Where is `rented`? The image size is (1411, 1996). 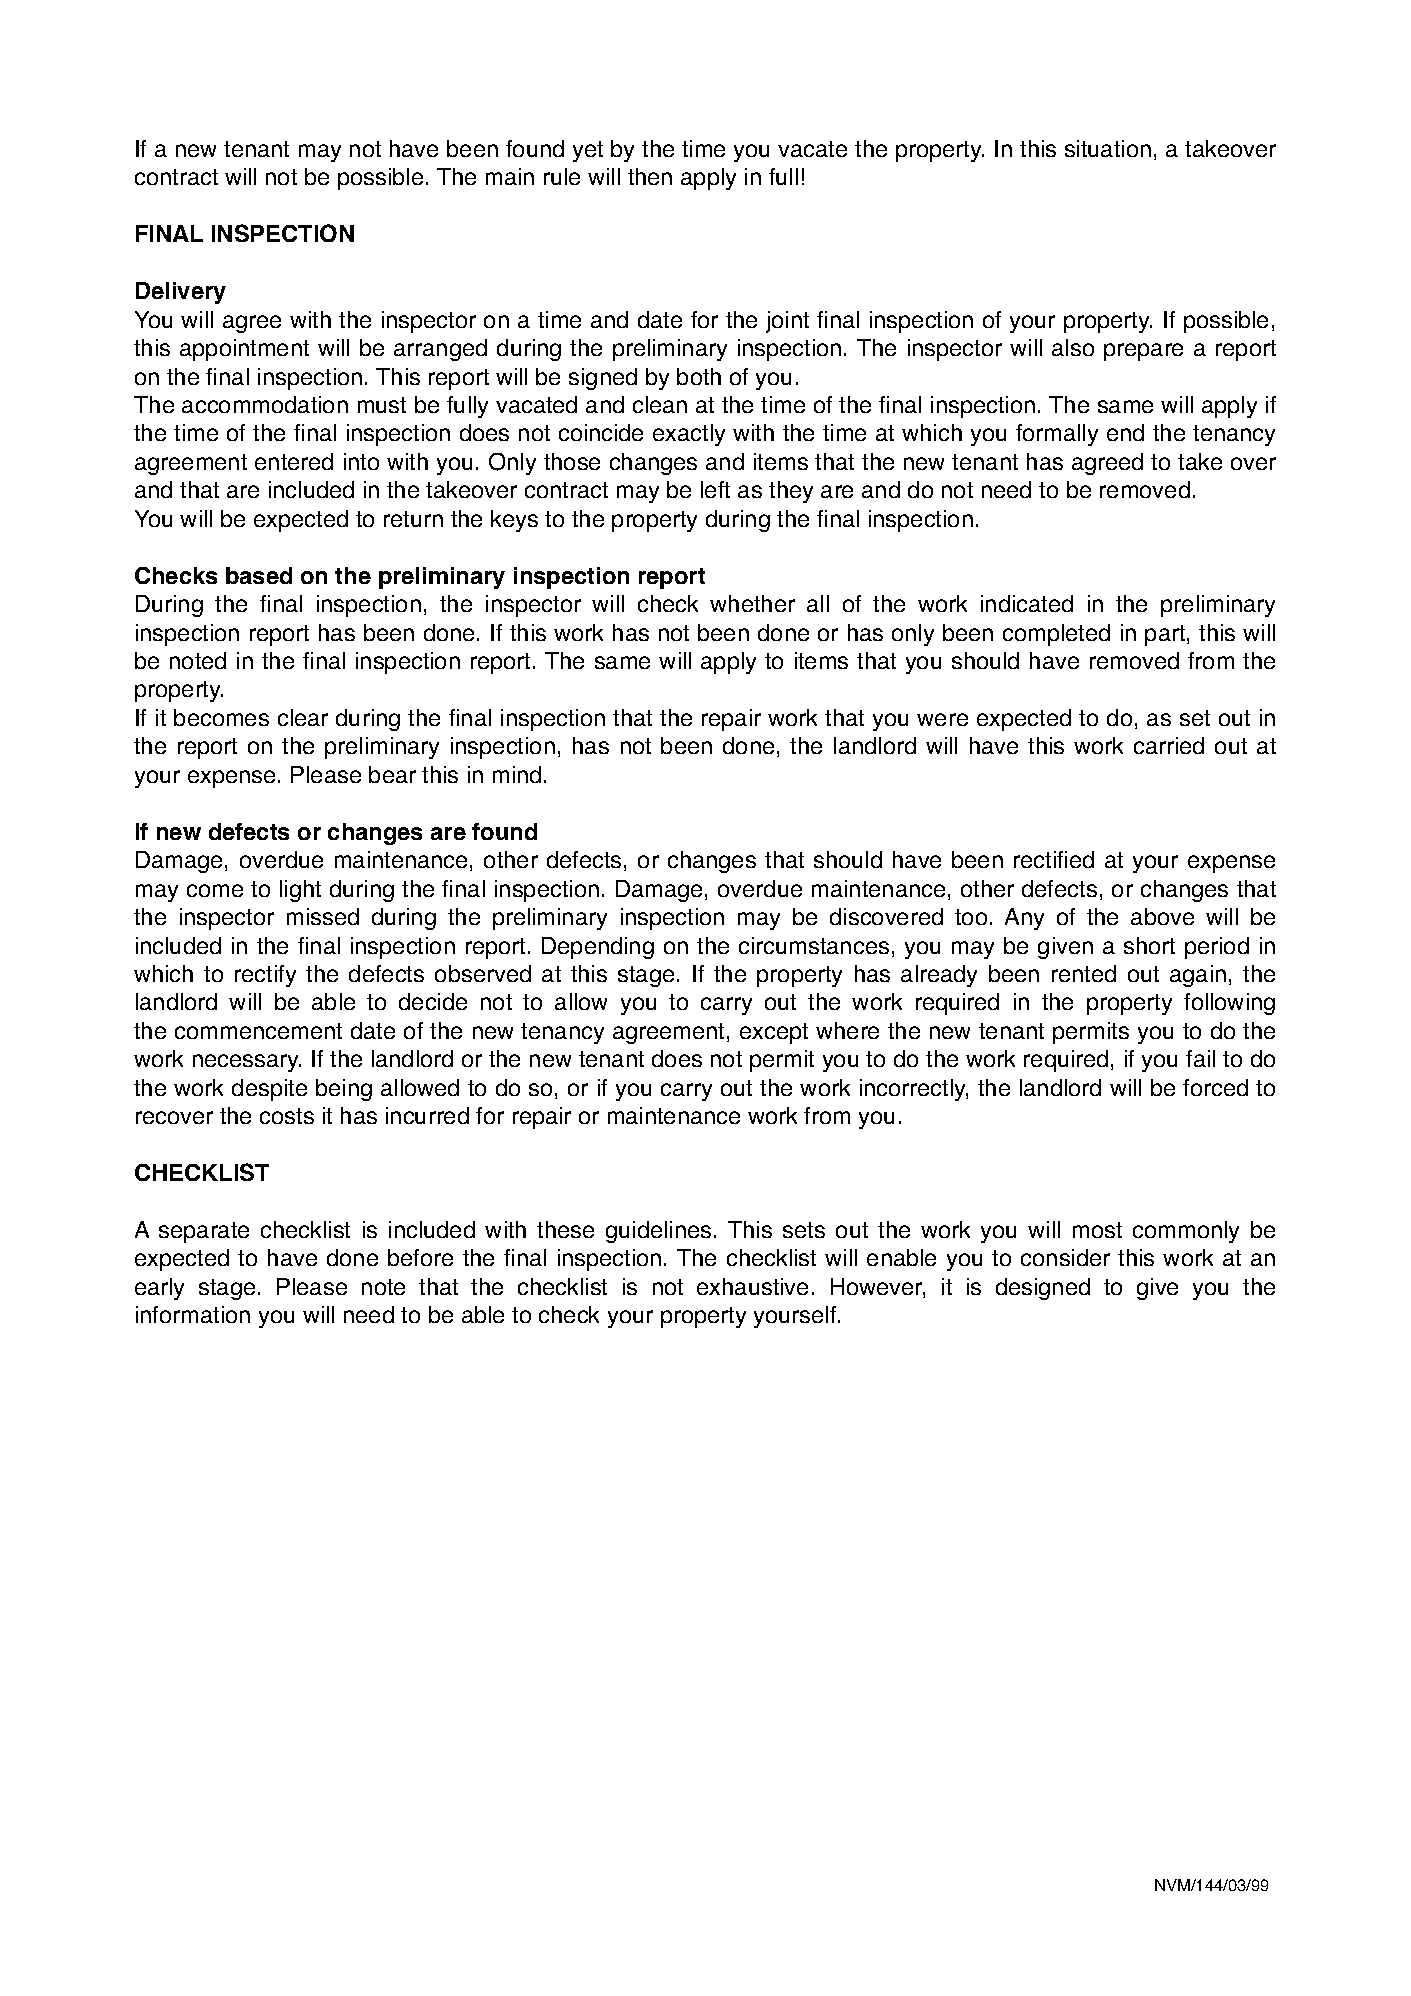 rented is located at coordinates (1084, 973).
